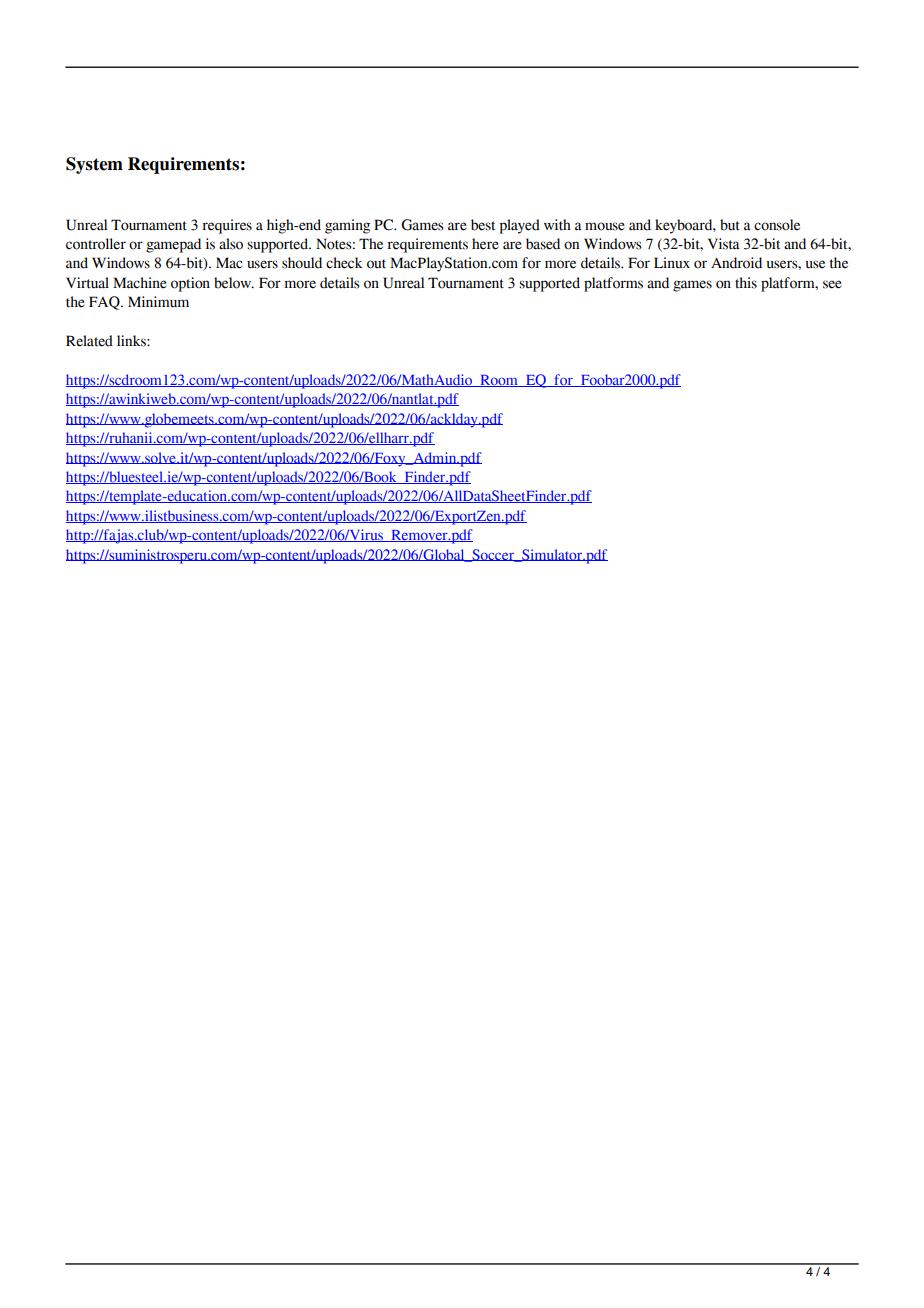 The image size is (924, 1308). Describe the element at coordinates (132, 341) in the screenshot. I see `links` at that location.
